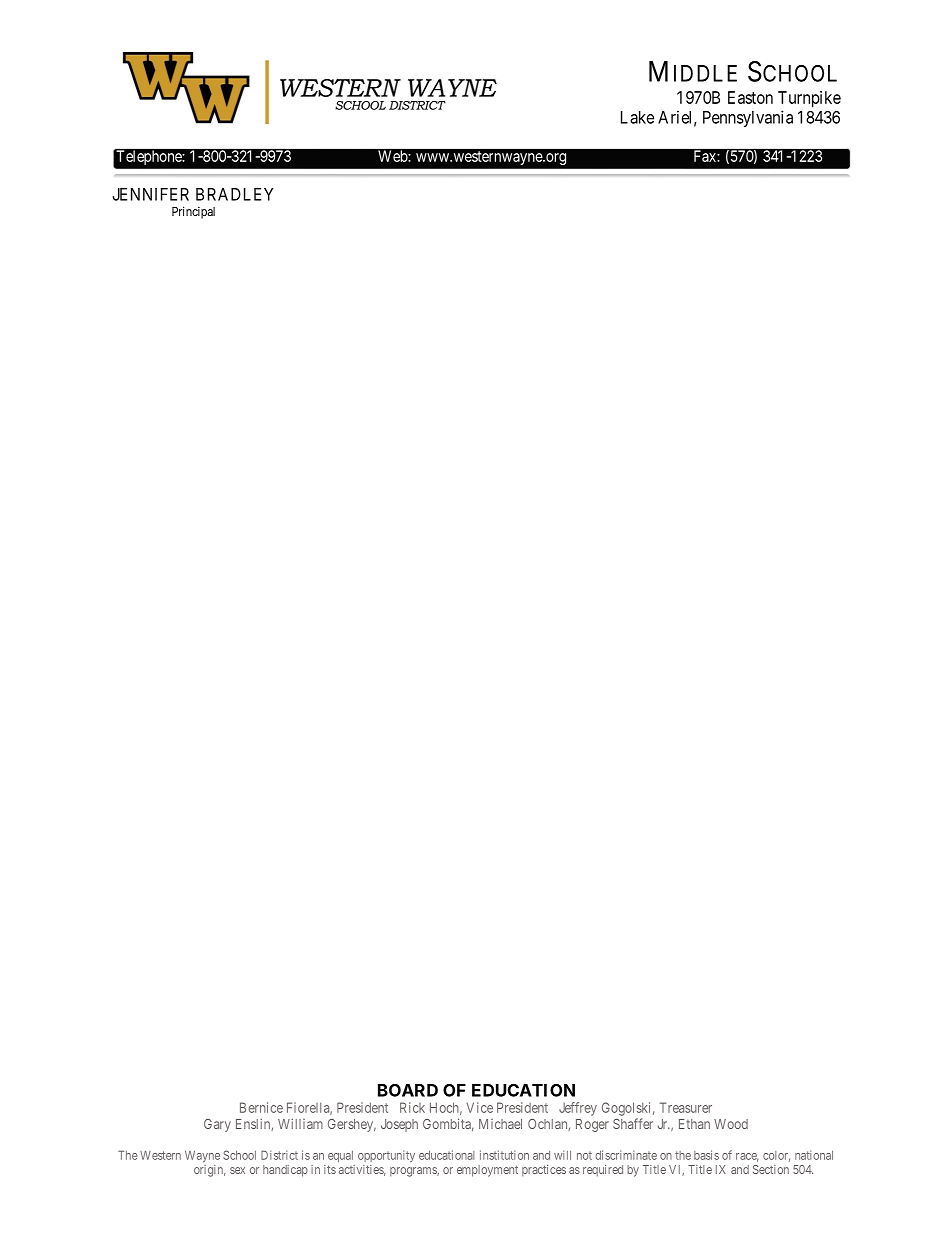  I want to click on Treasurer, so click(686, 1107).
